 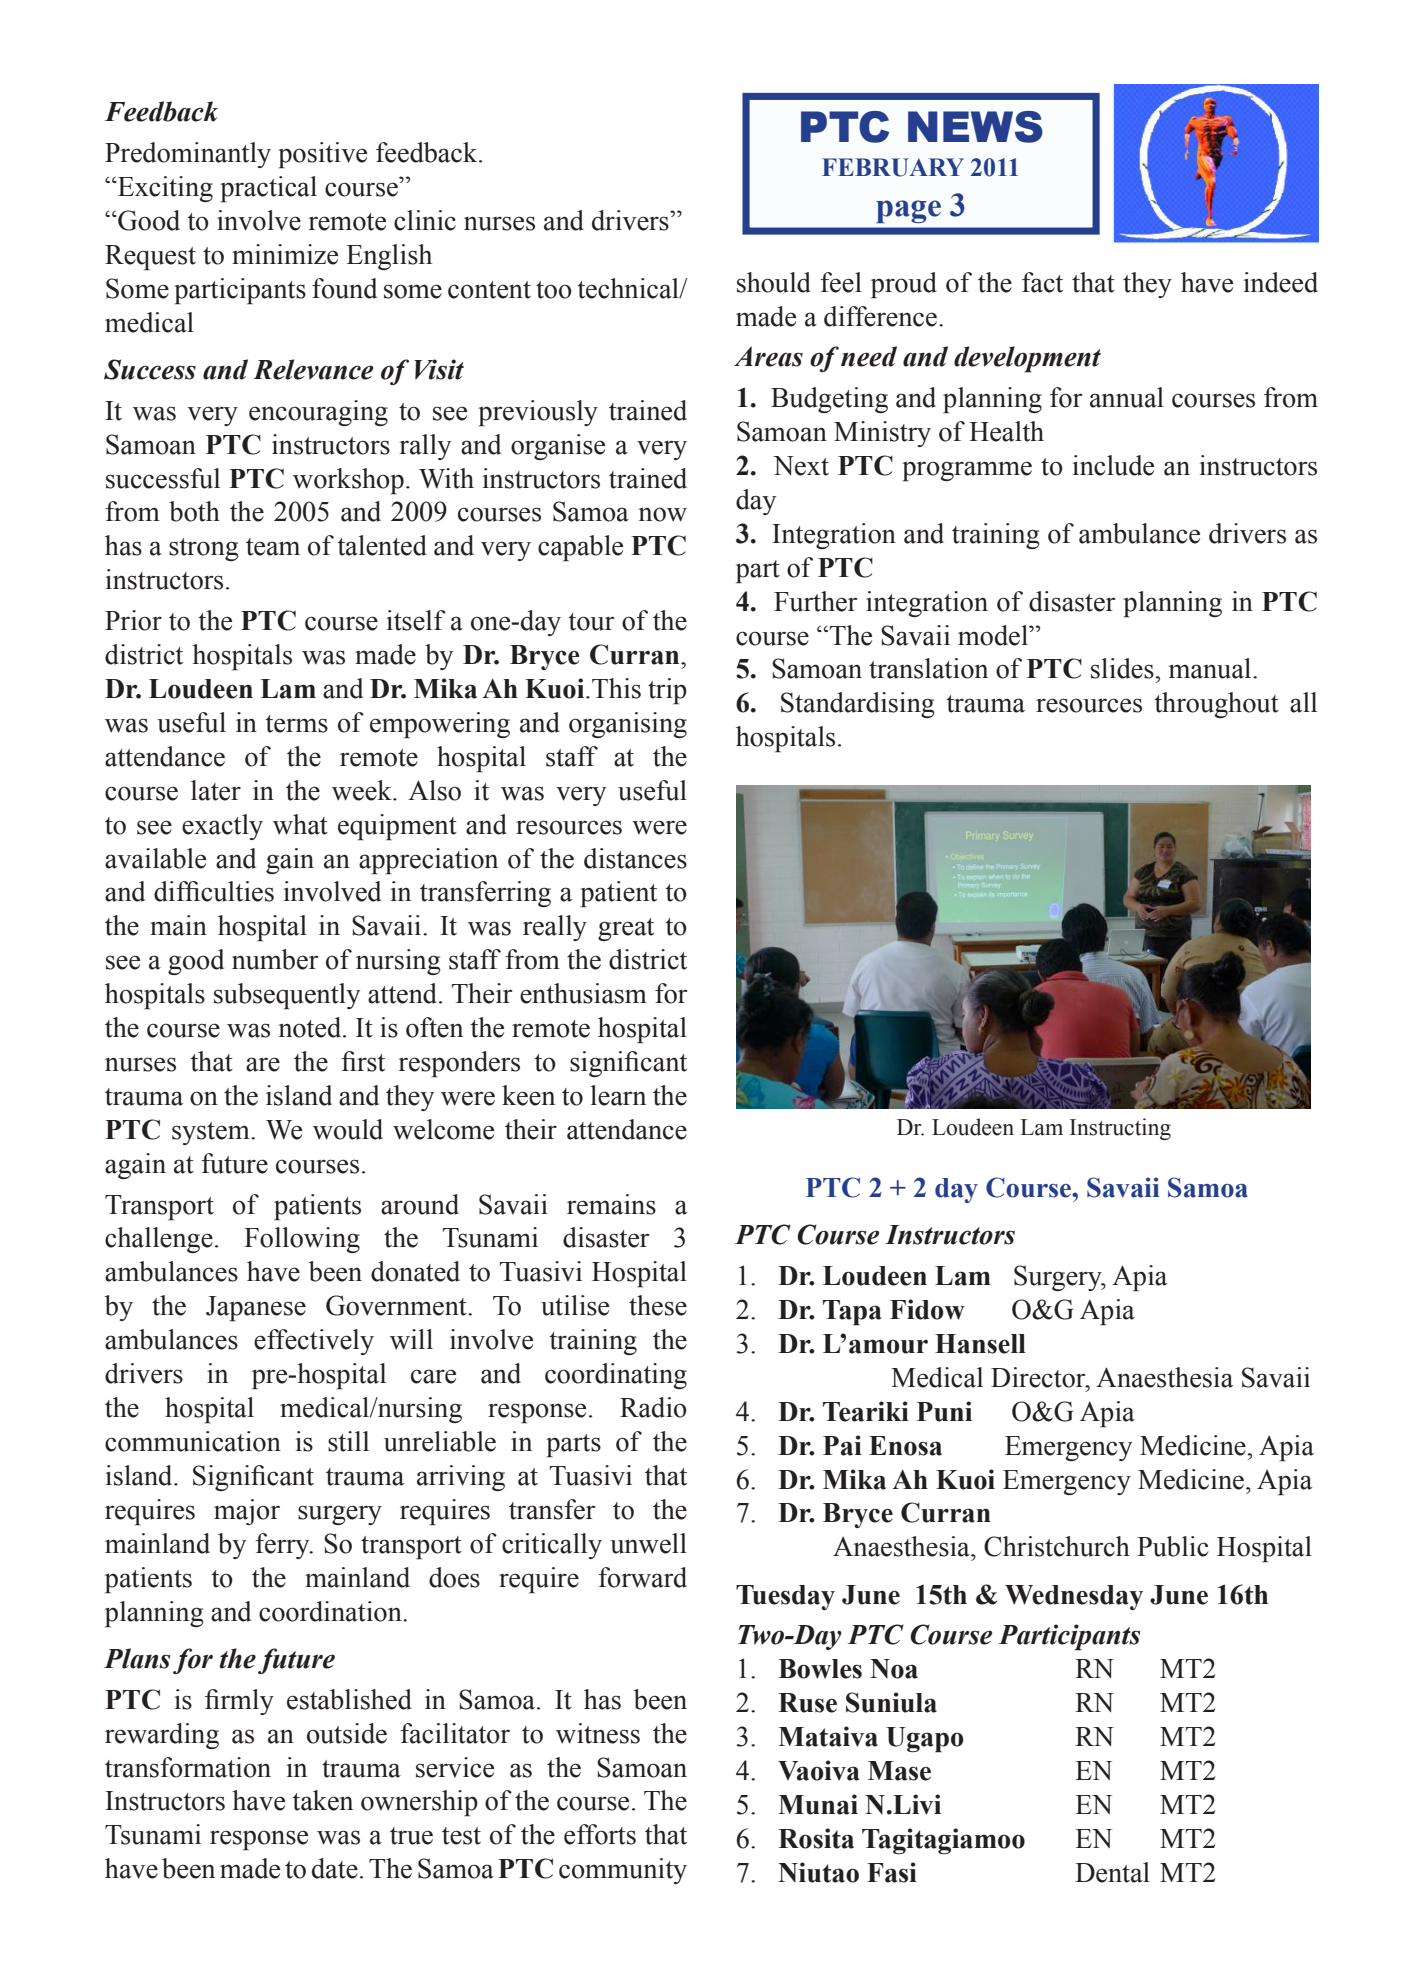 What do you see at coordinates (618, 1095) in the image?
I see `learn` at bounding box center [618, 1095].
